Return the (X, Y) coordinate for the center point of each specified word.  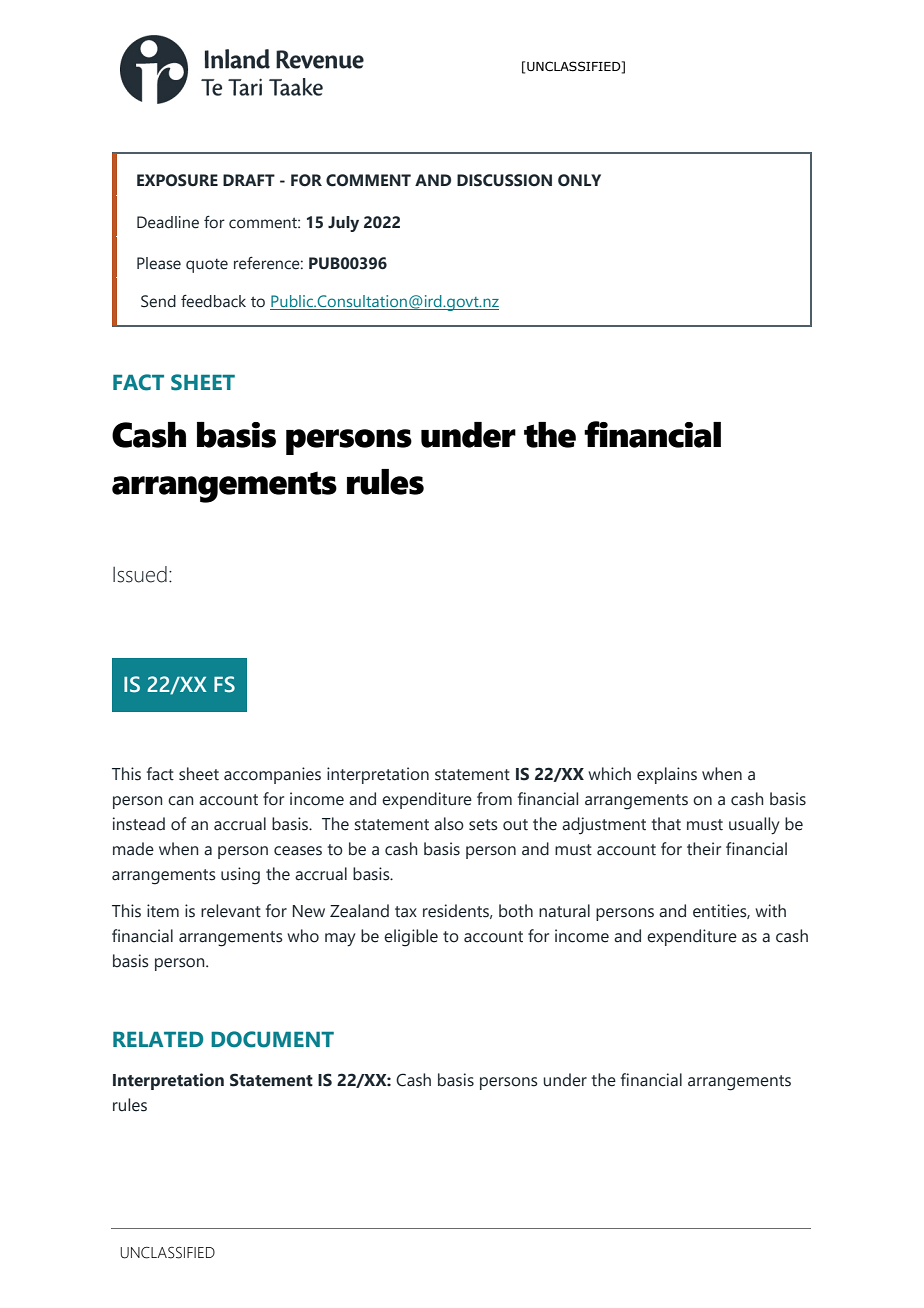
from (494, 799)
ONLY (579, 180)
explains (667, 775)
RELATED (158, 1039)
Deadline (168, 222)
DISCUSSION (504, 180)
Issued (140, 574)
